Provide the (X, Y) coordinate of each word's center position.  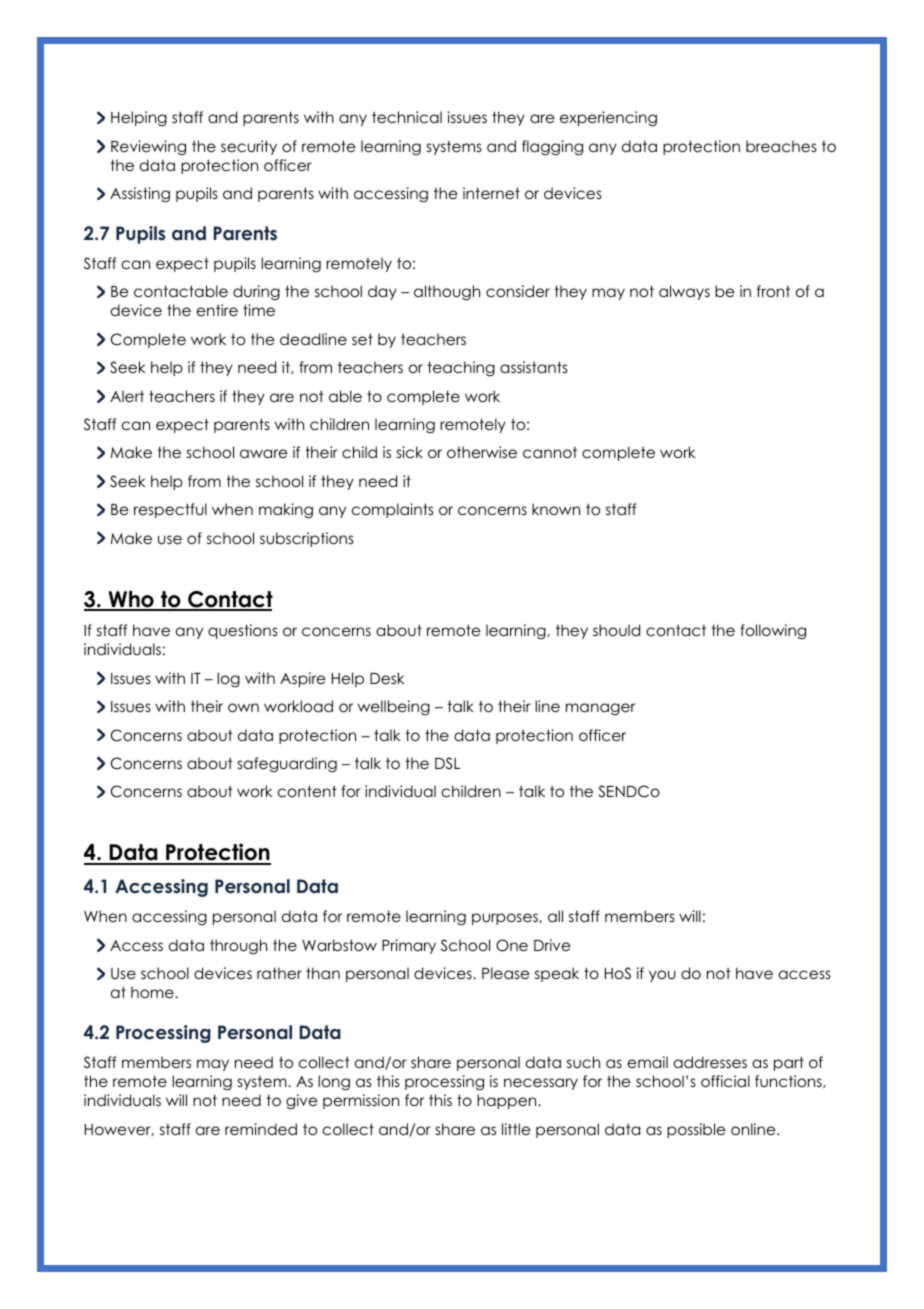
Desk (387, 678)
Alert (127, 396)
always (684, 292)
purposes (506, 919)
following (773, 631)
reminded (261, 1129)
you (662, 976)
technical (407, 117)
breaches (781, 146)
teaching (461, 368)
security (249, 147)
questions (243, 631)
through (238, 947)
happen (508, 1101)
